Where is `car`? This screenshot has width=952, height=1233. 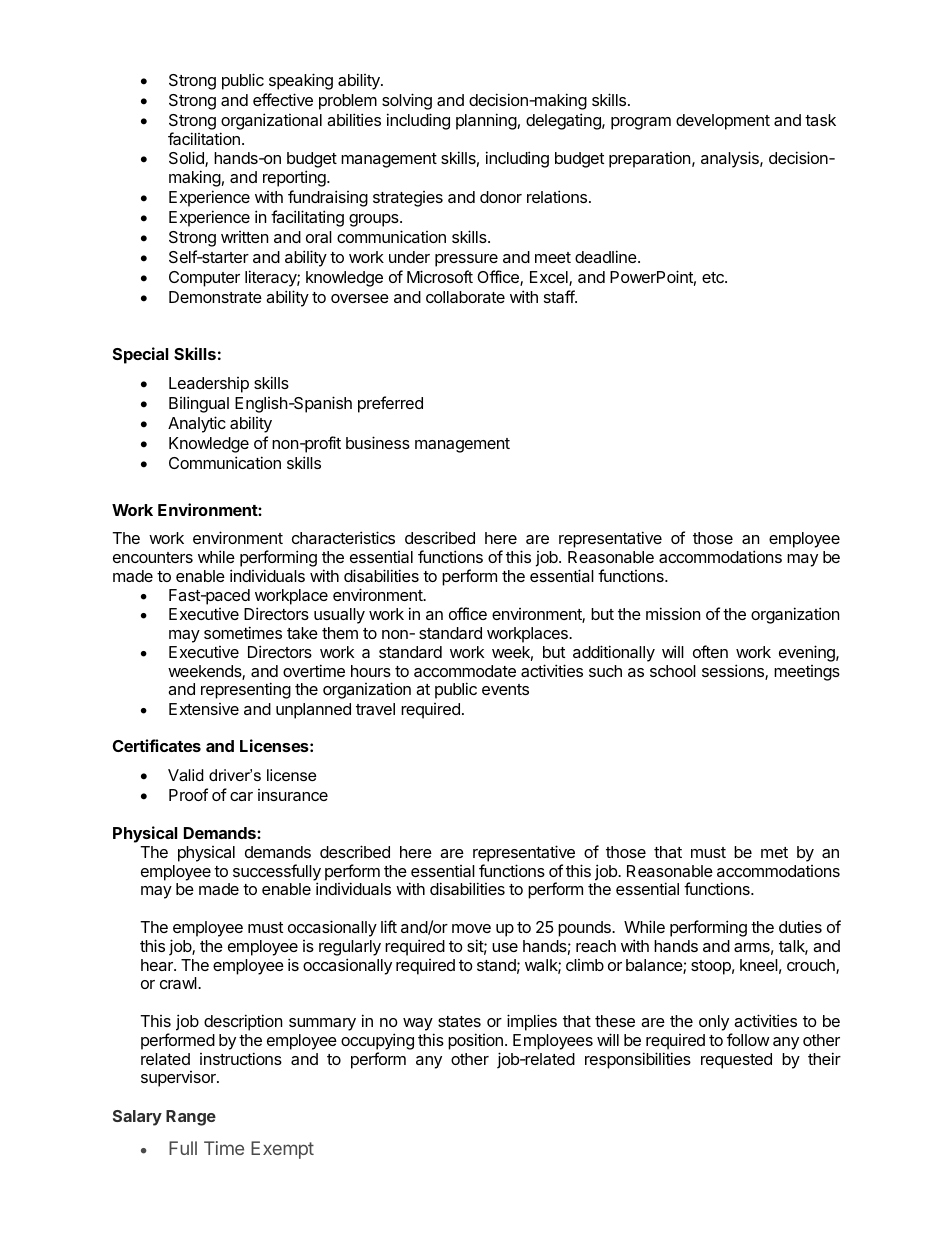
car is located at coordinates (241, 796).
